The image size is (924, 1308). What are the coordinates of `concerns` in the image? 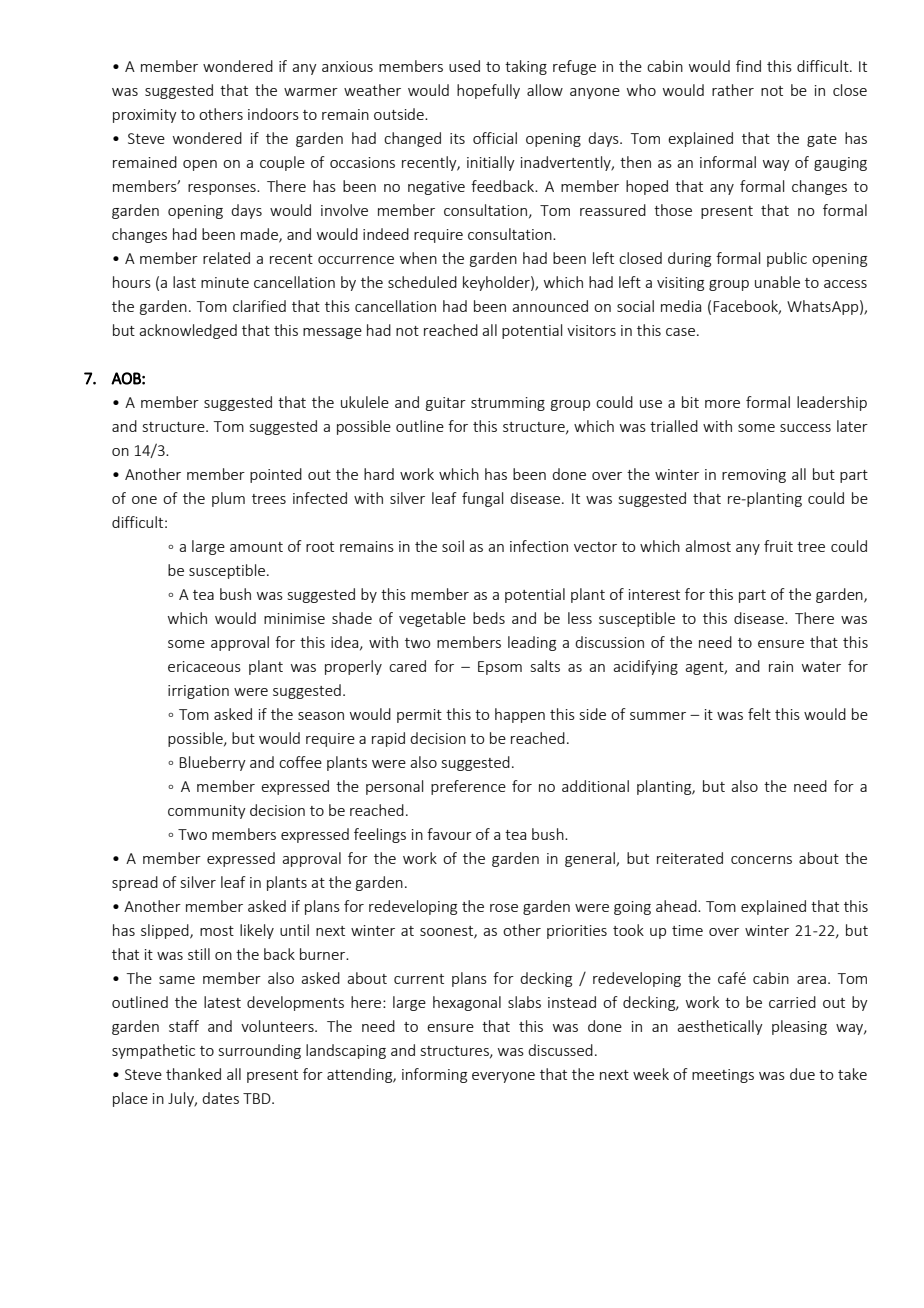 It's located at (761, 860).
